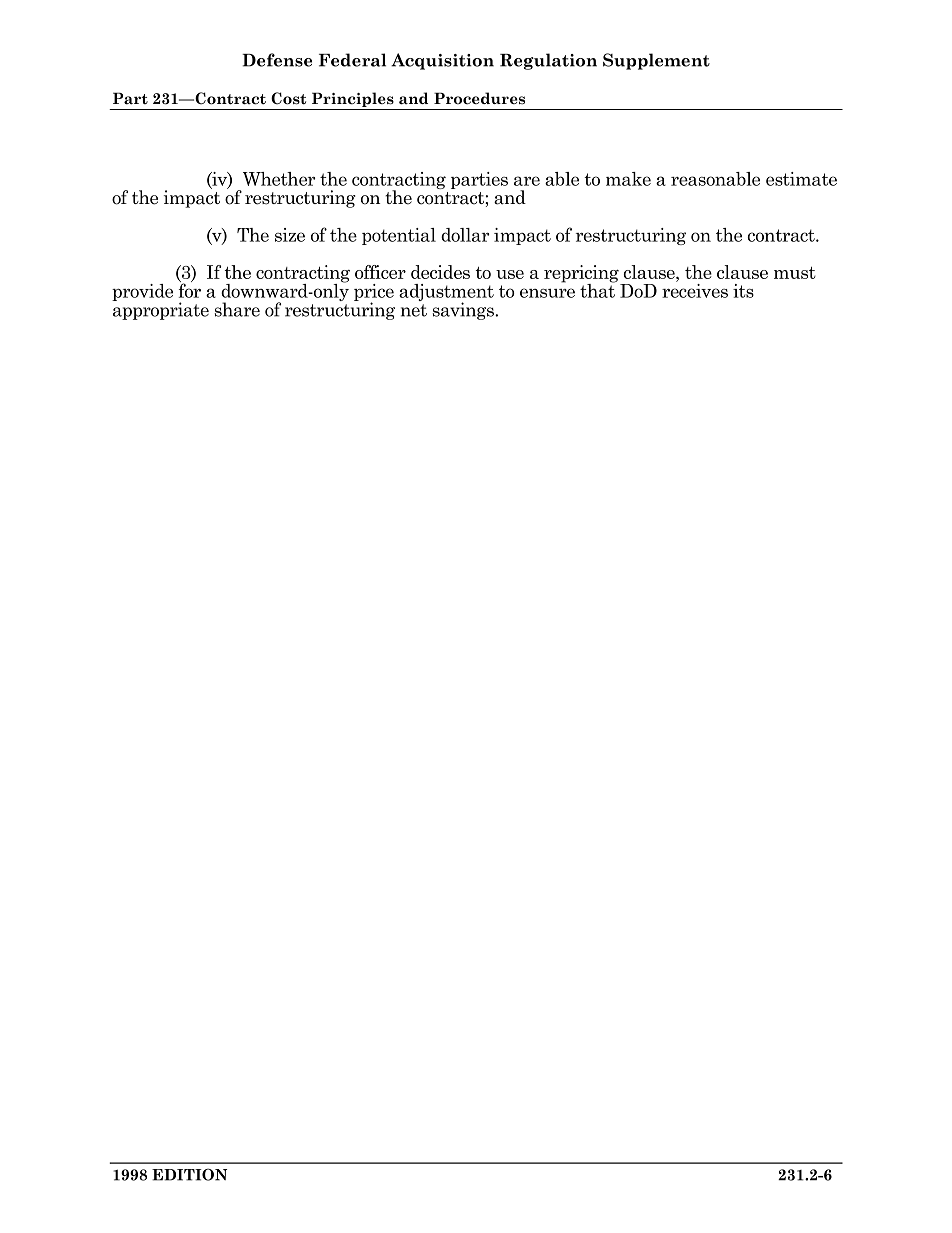 This screenshot has width=952, height=1233. What do you see at coordinates (464, 311) in the screenshot?
I see `savings` at bounding box center [464, 311].
